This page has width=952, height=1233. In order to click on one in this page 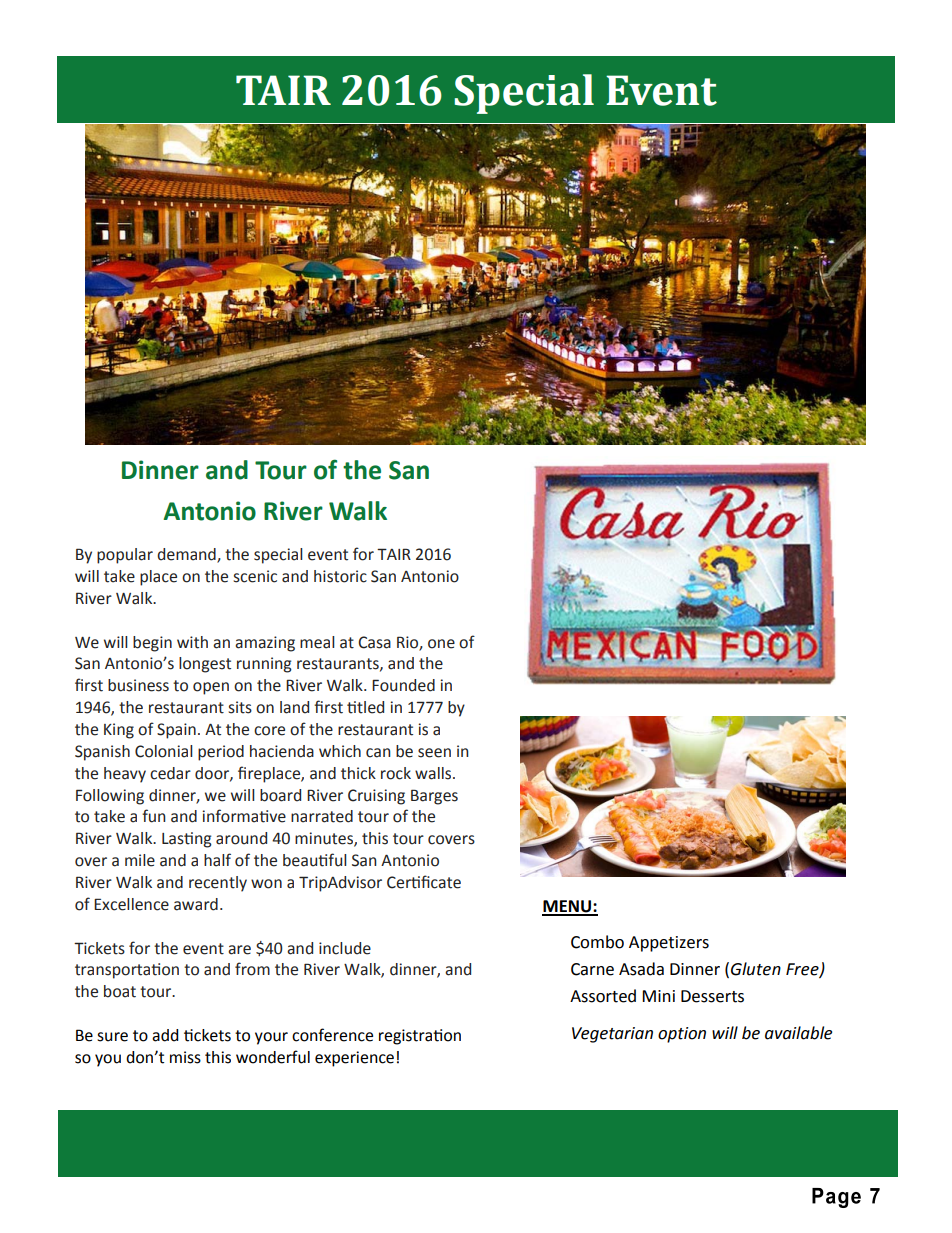, I will do `click(441, 644)`.
